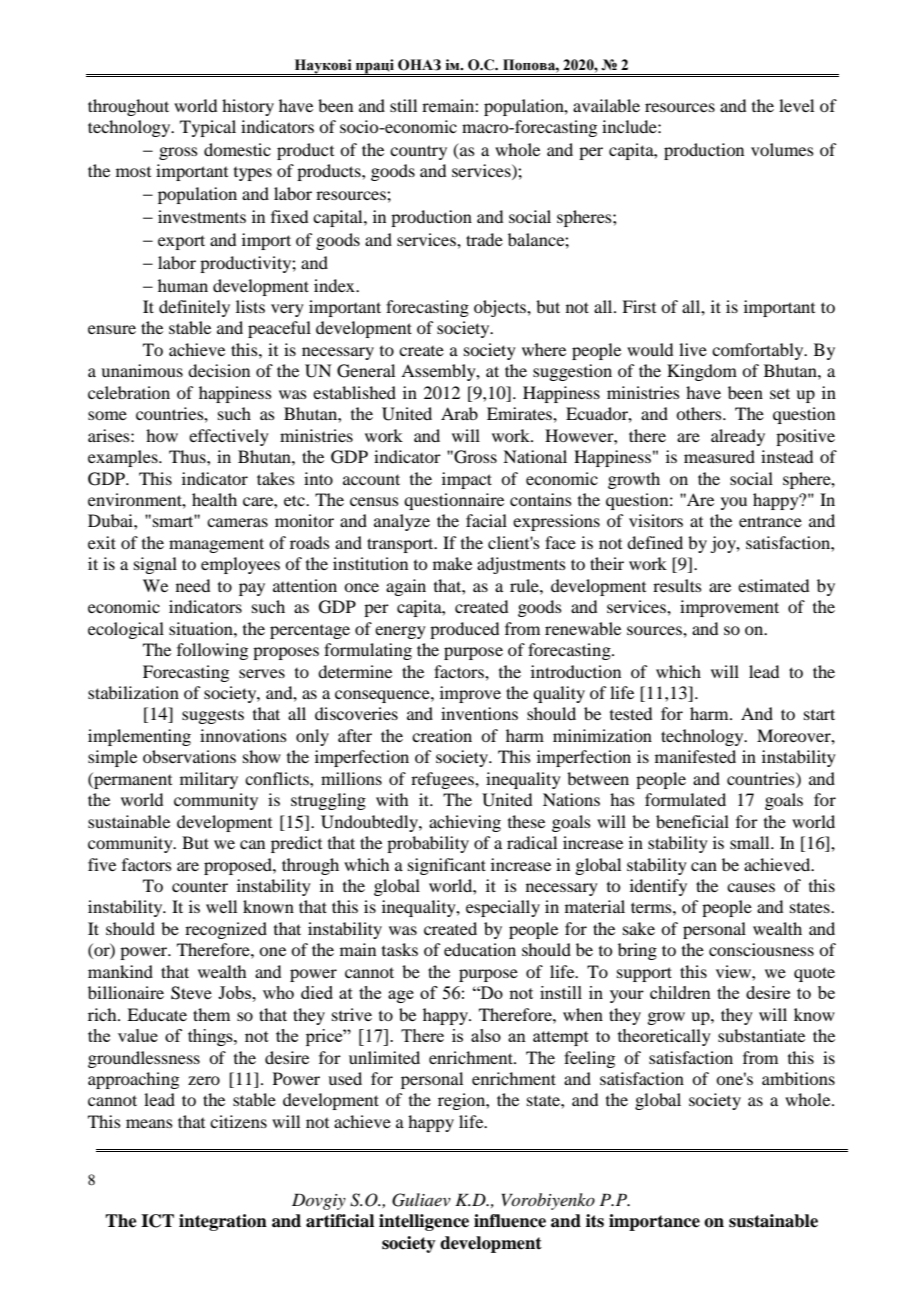  Describe the element at coordinates (223, 1222) in the screenshot. I see `integration` at that location.
